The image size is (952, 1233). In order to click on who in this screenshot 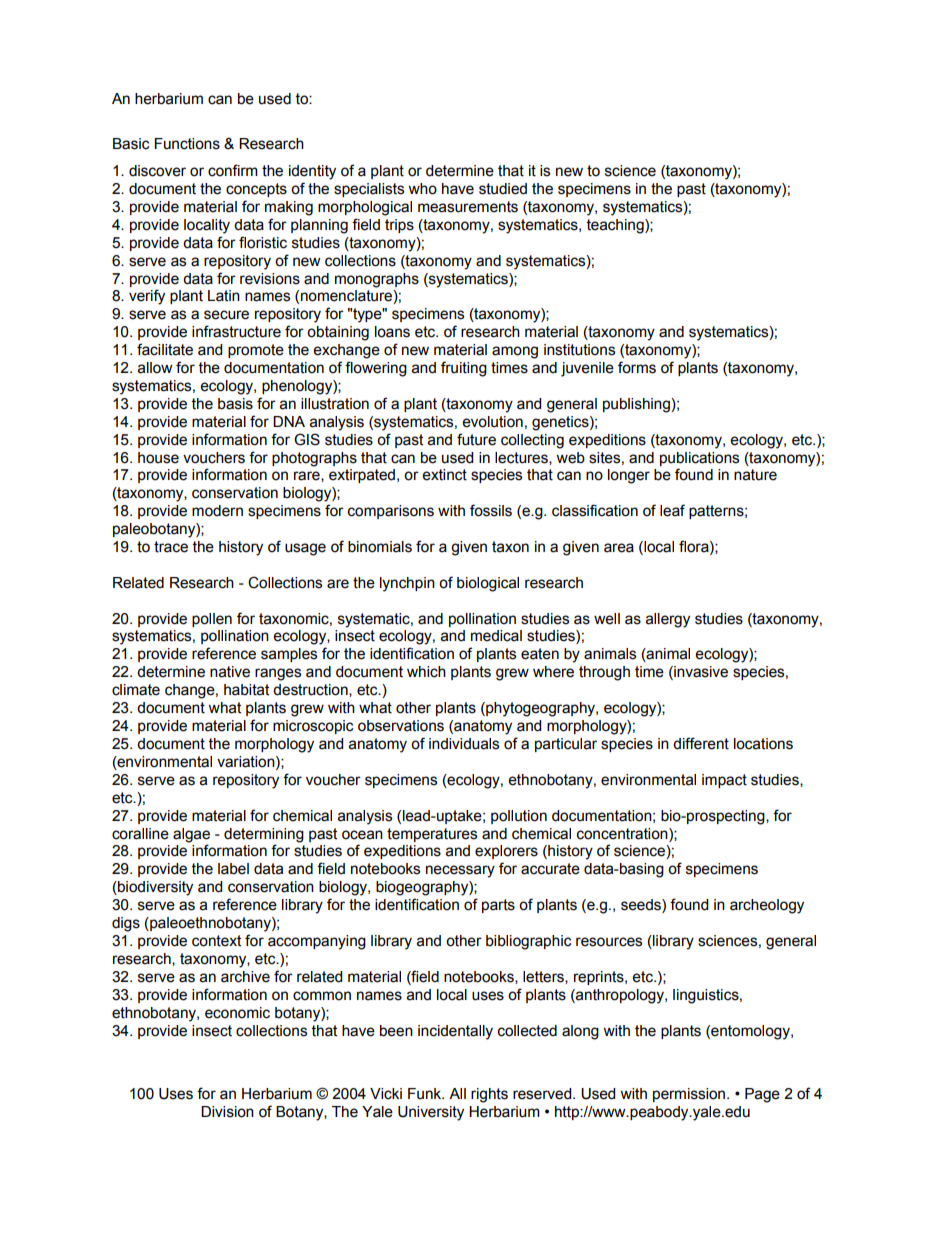, I will do `click(422, 189)`.
